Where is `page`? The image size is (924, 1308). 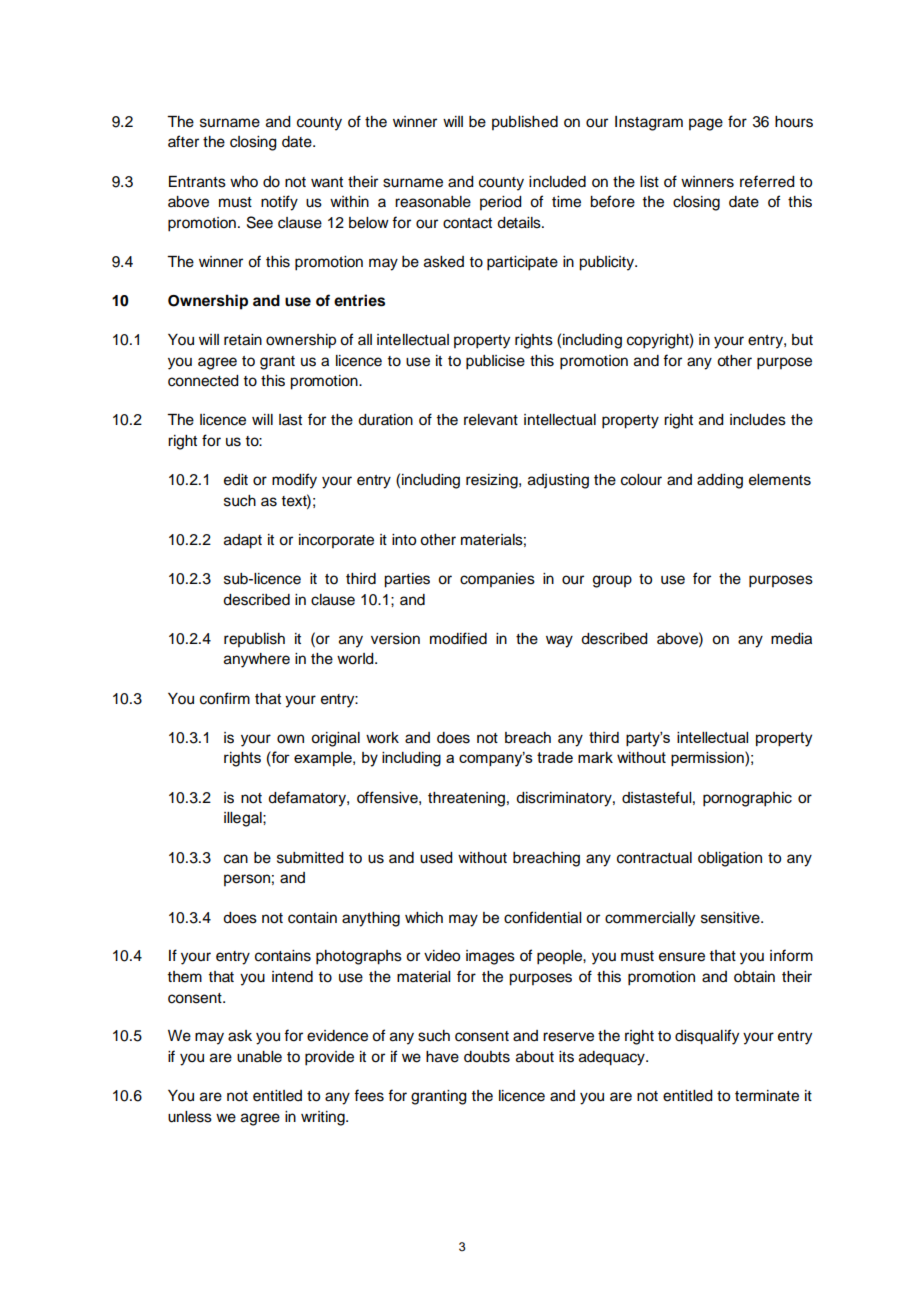
page is located at coordinates (706, 124).
